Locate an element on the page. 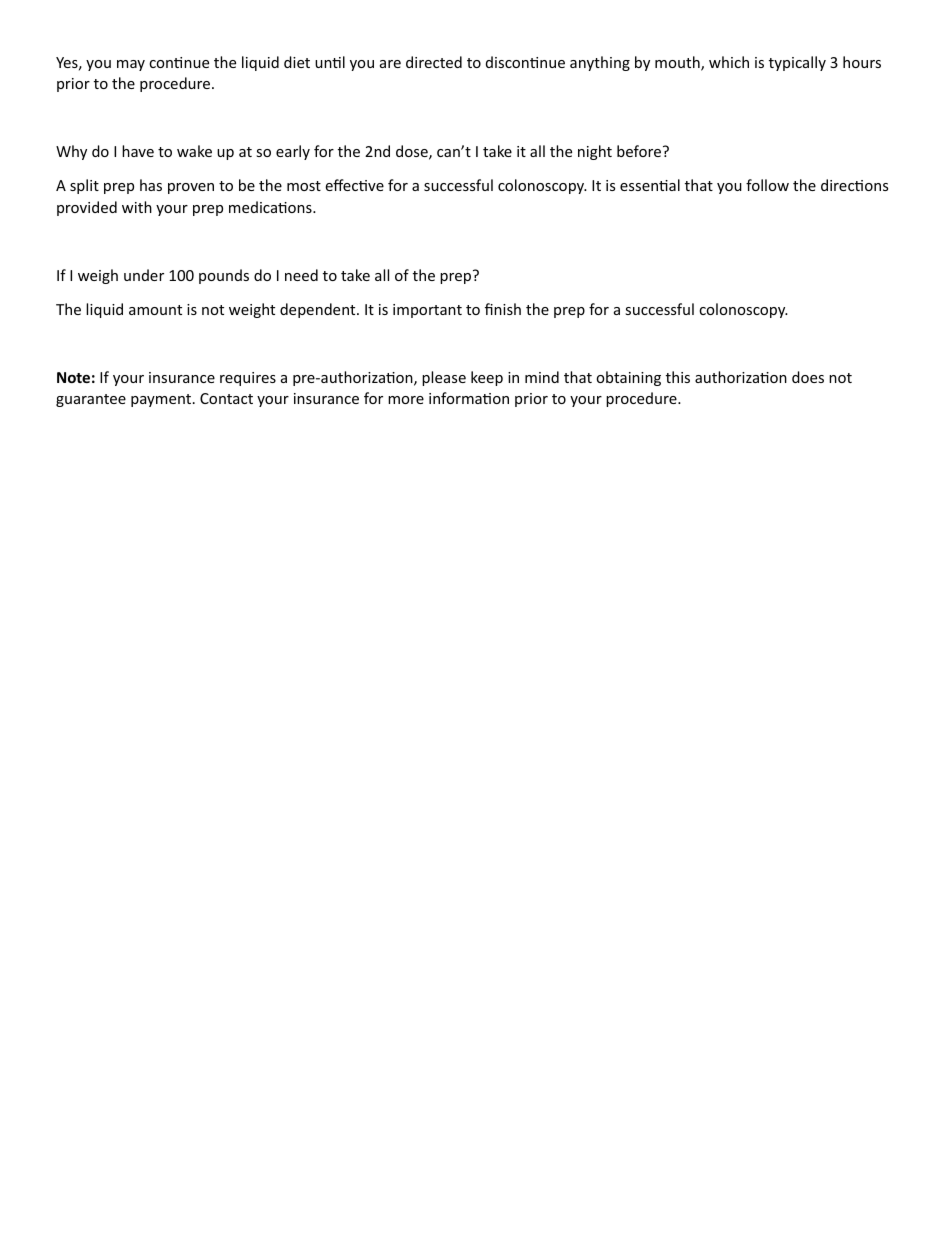 The height and width of the page is (1233, 952). amount is located at coordinates (155, 310).
